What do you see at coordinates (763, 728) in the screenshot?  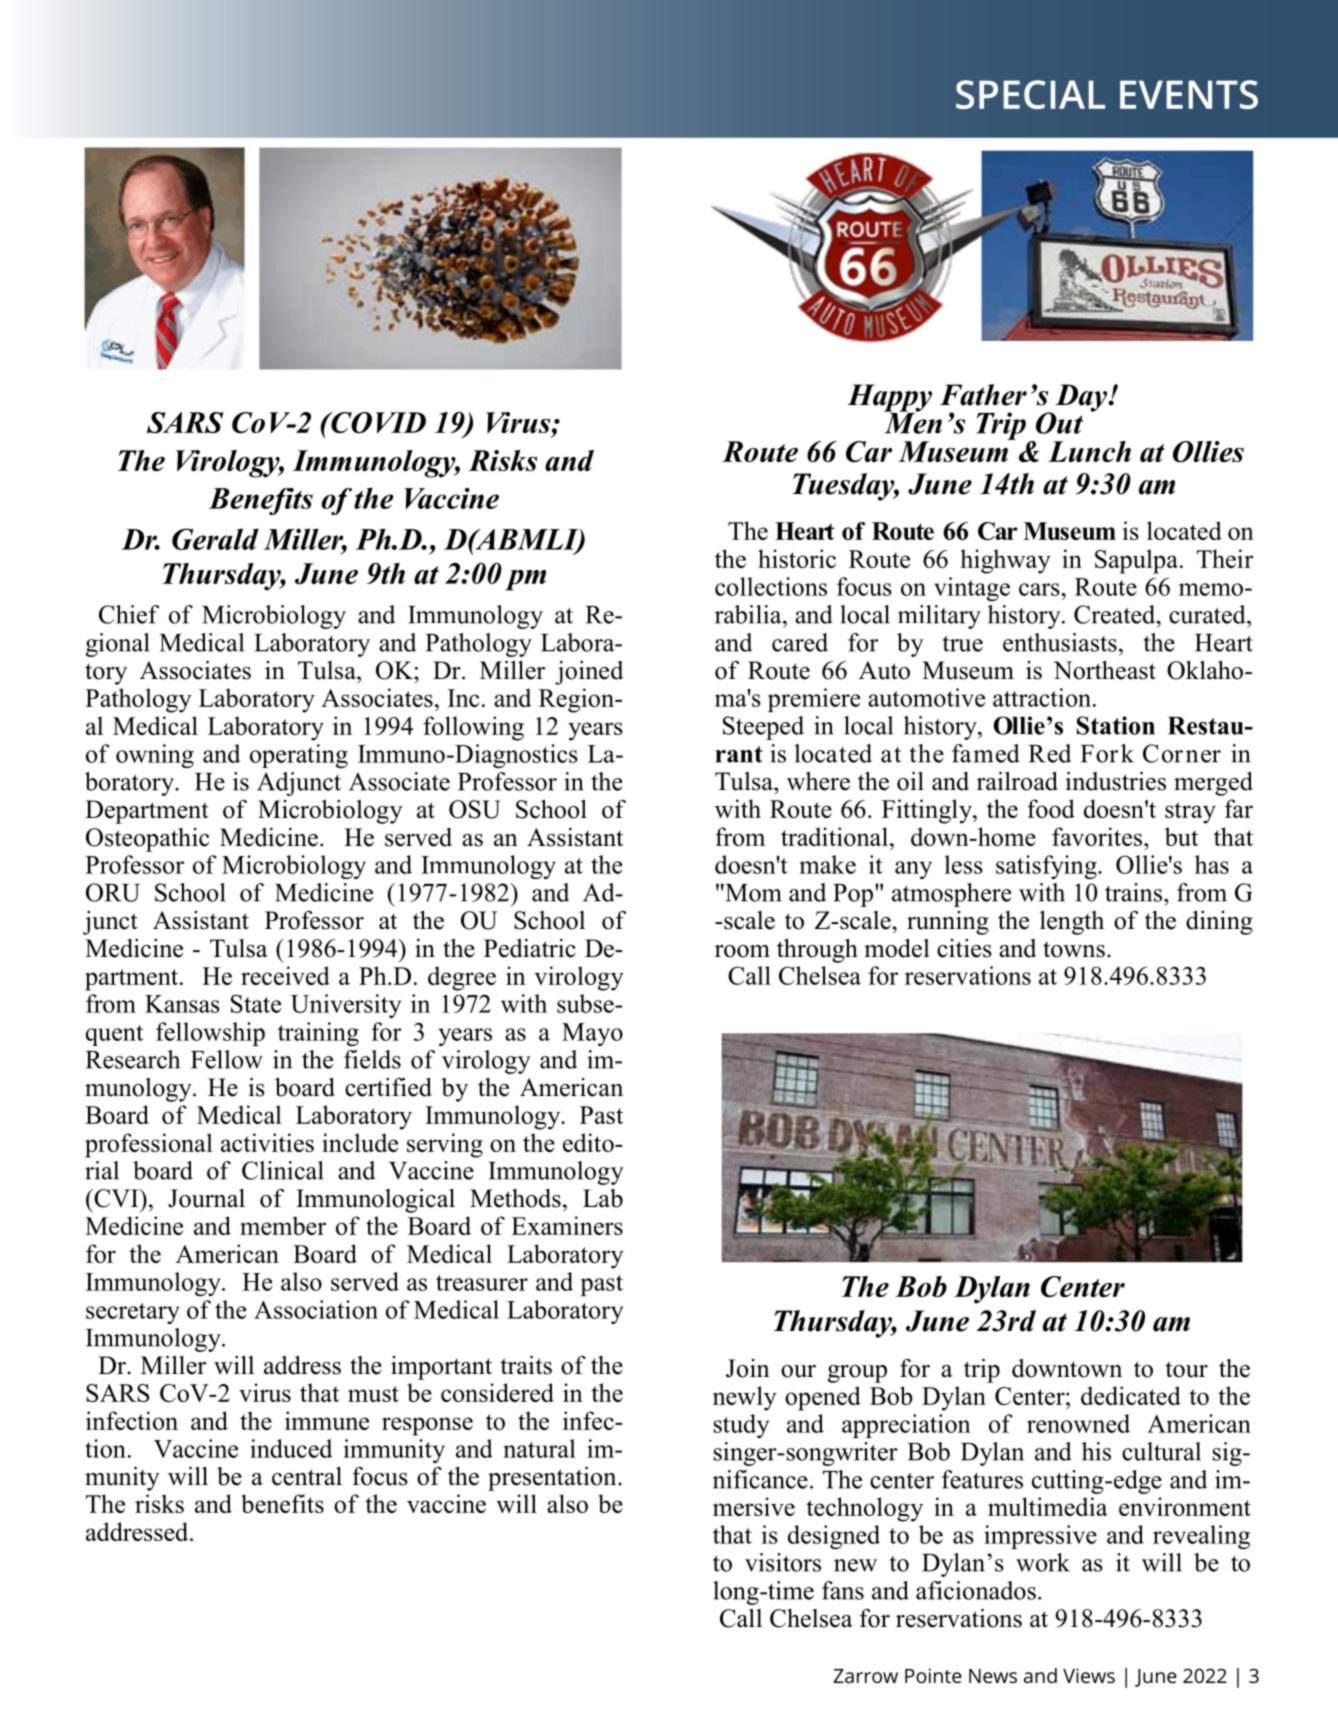 I see `Steeped` at bounding box center [763, 728].
